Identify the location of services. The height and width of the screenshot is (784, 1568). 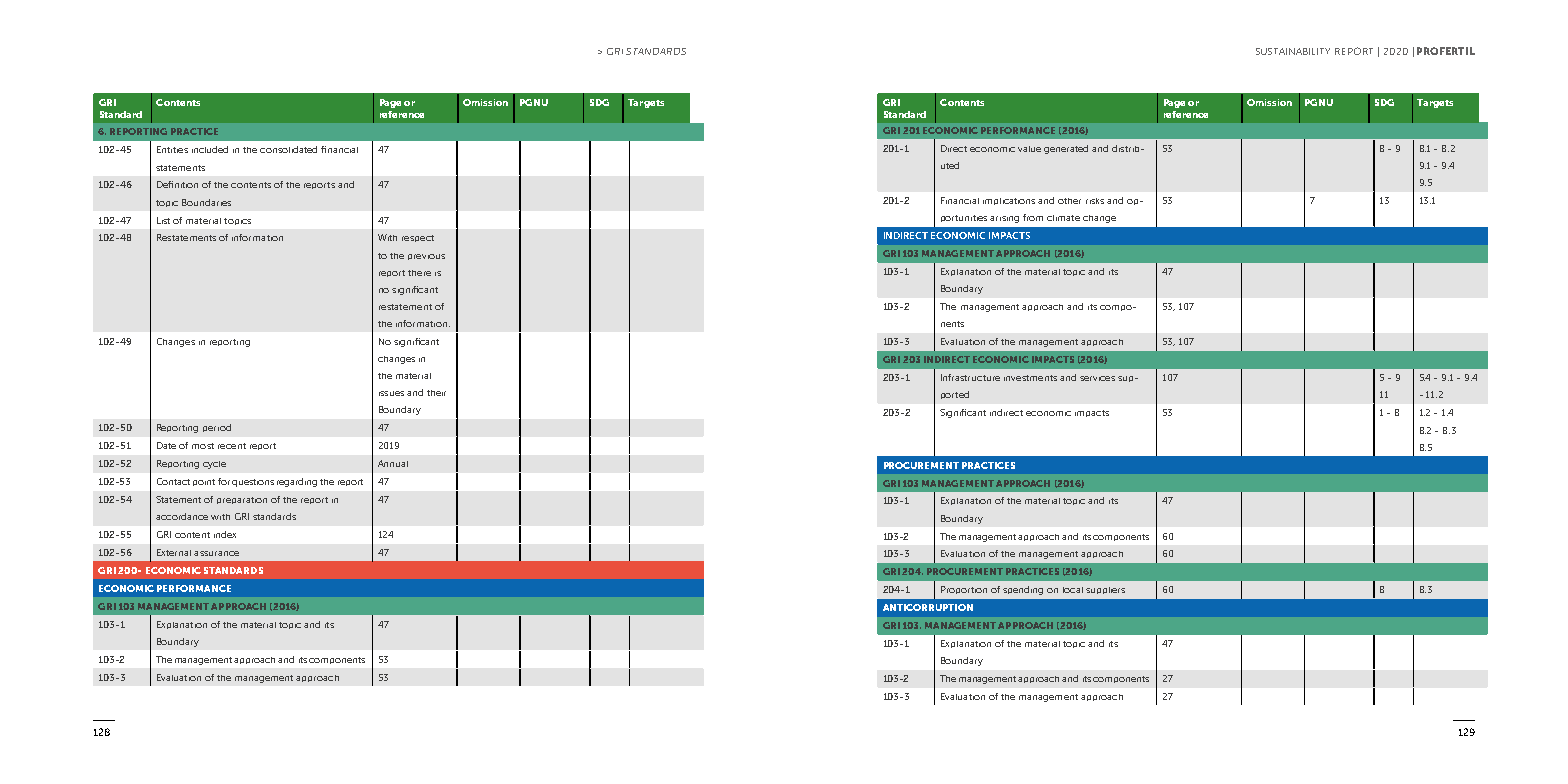
(1097, 378).
